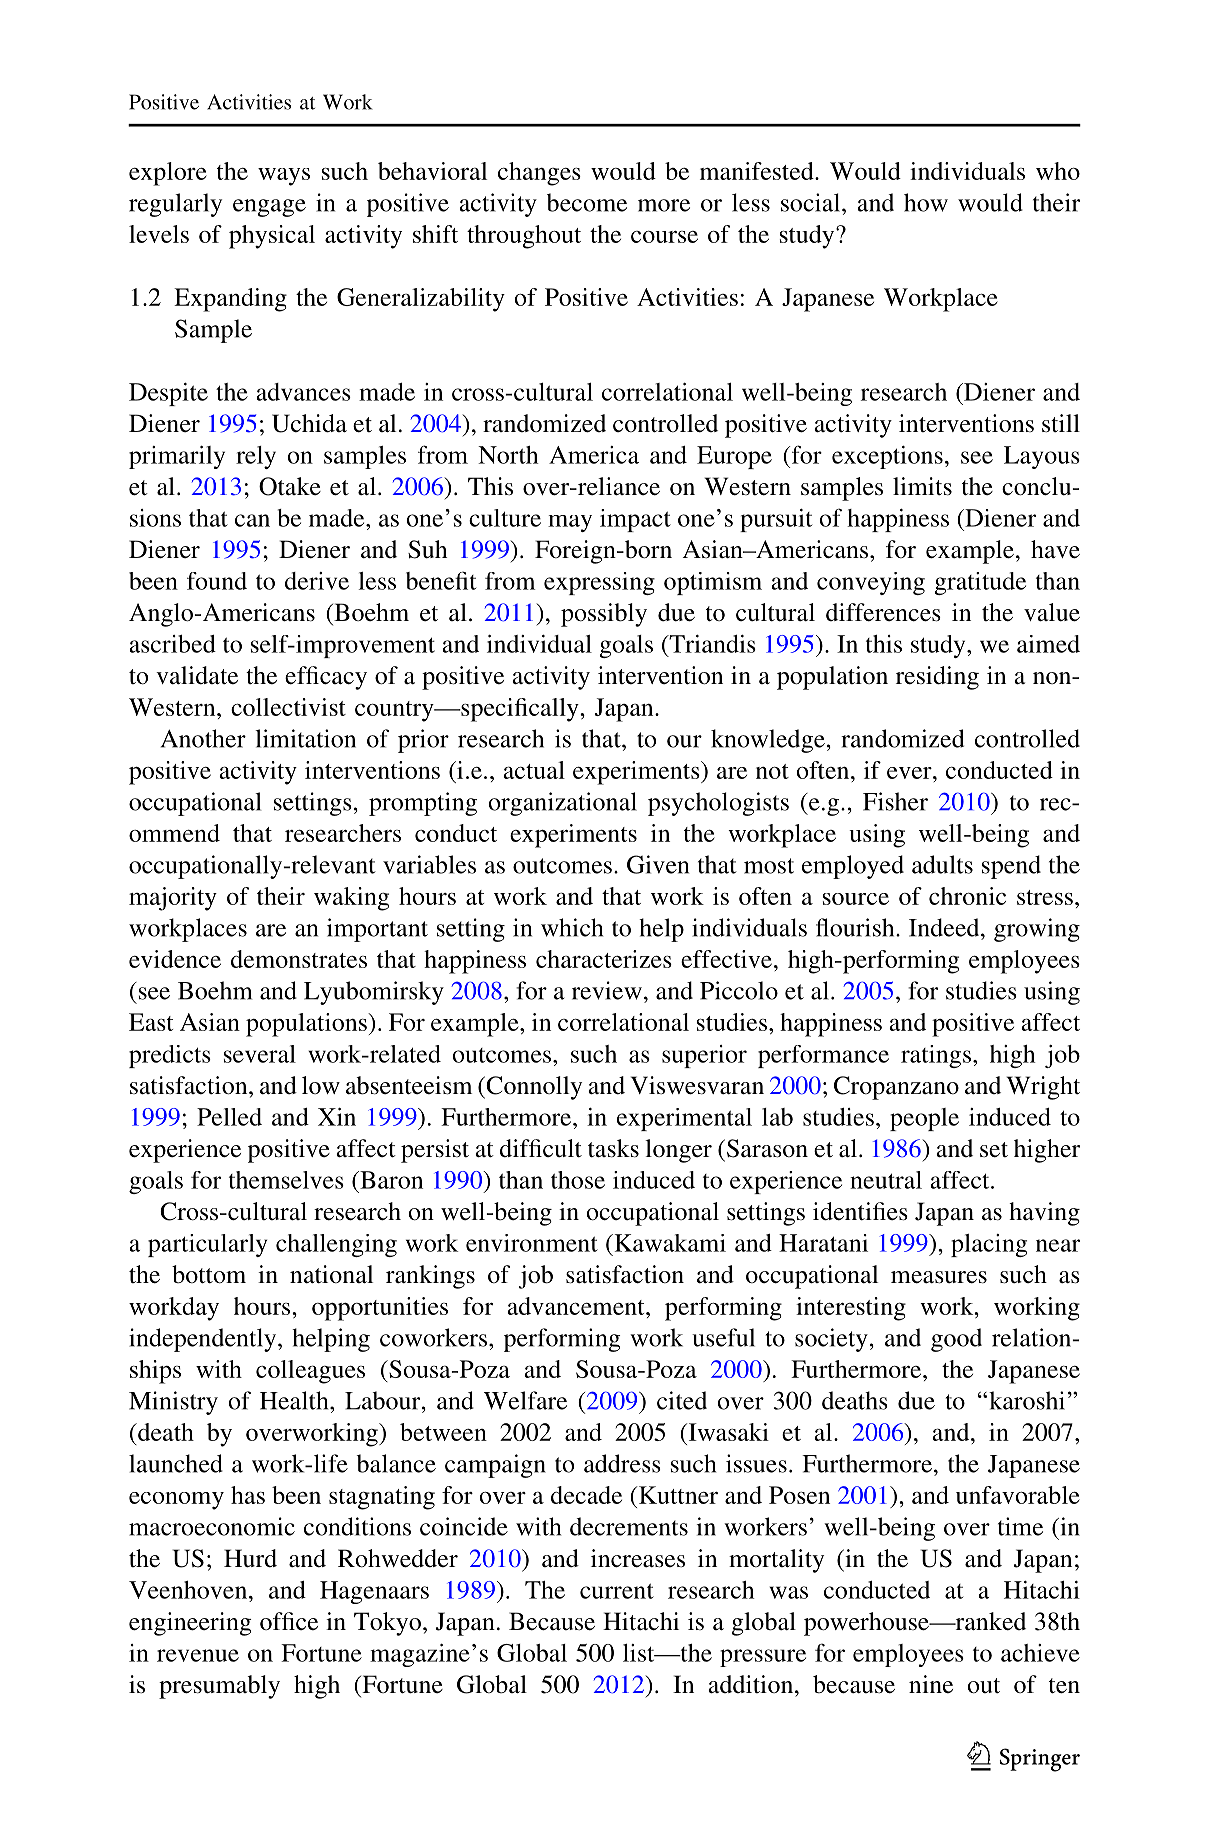 This image has height=1833, width=1209. Describe the element at coordinates (286, 1180) in the image. I see `themselves` at that location.
